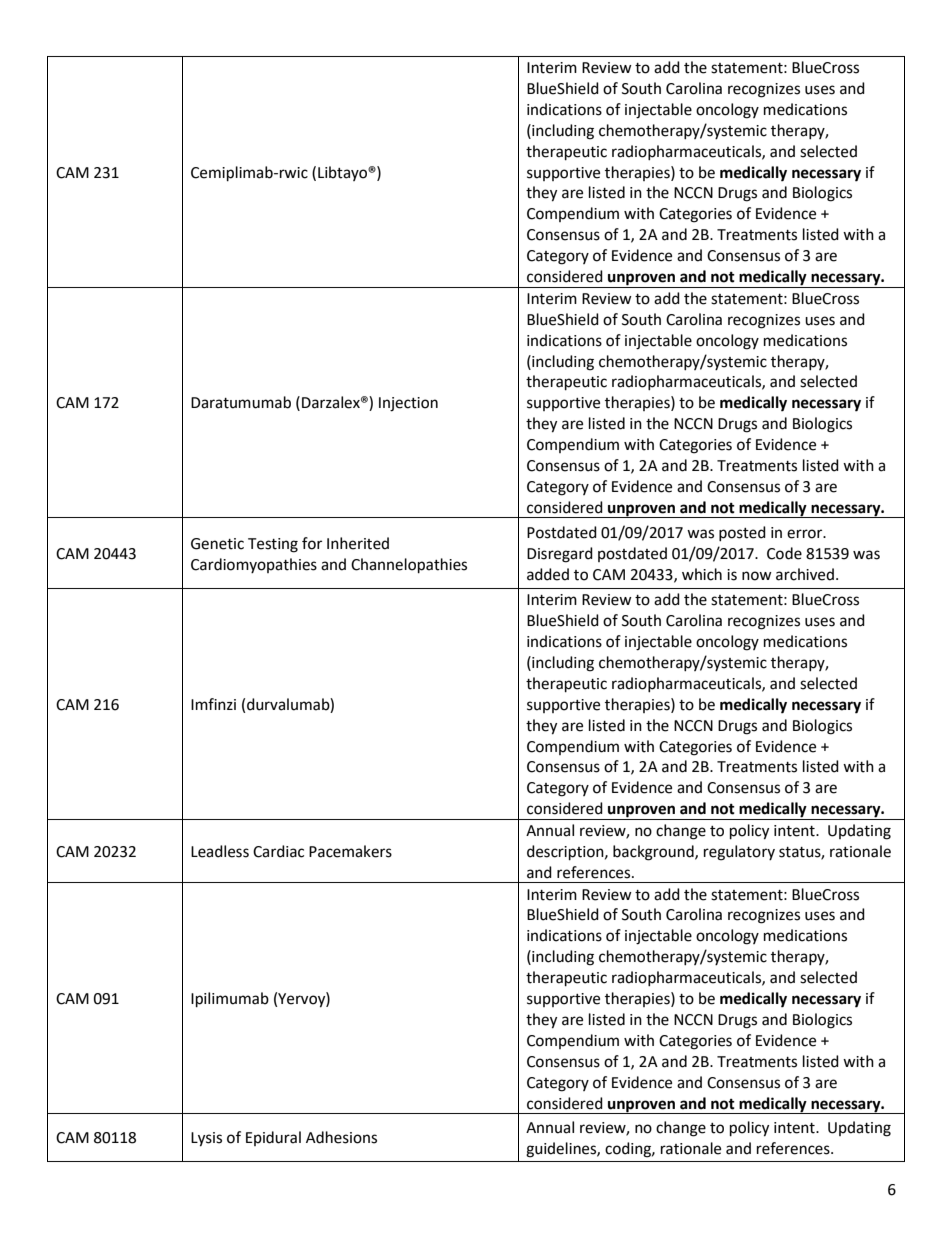 Image resolution: width=952 pixels, height=1233 pixels. I want to click on Adhesions, so click(341, 1137).
